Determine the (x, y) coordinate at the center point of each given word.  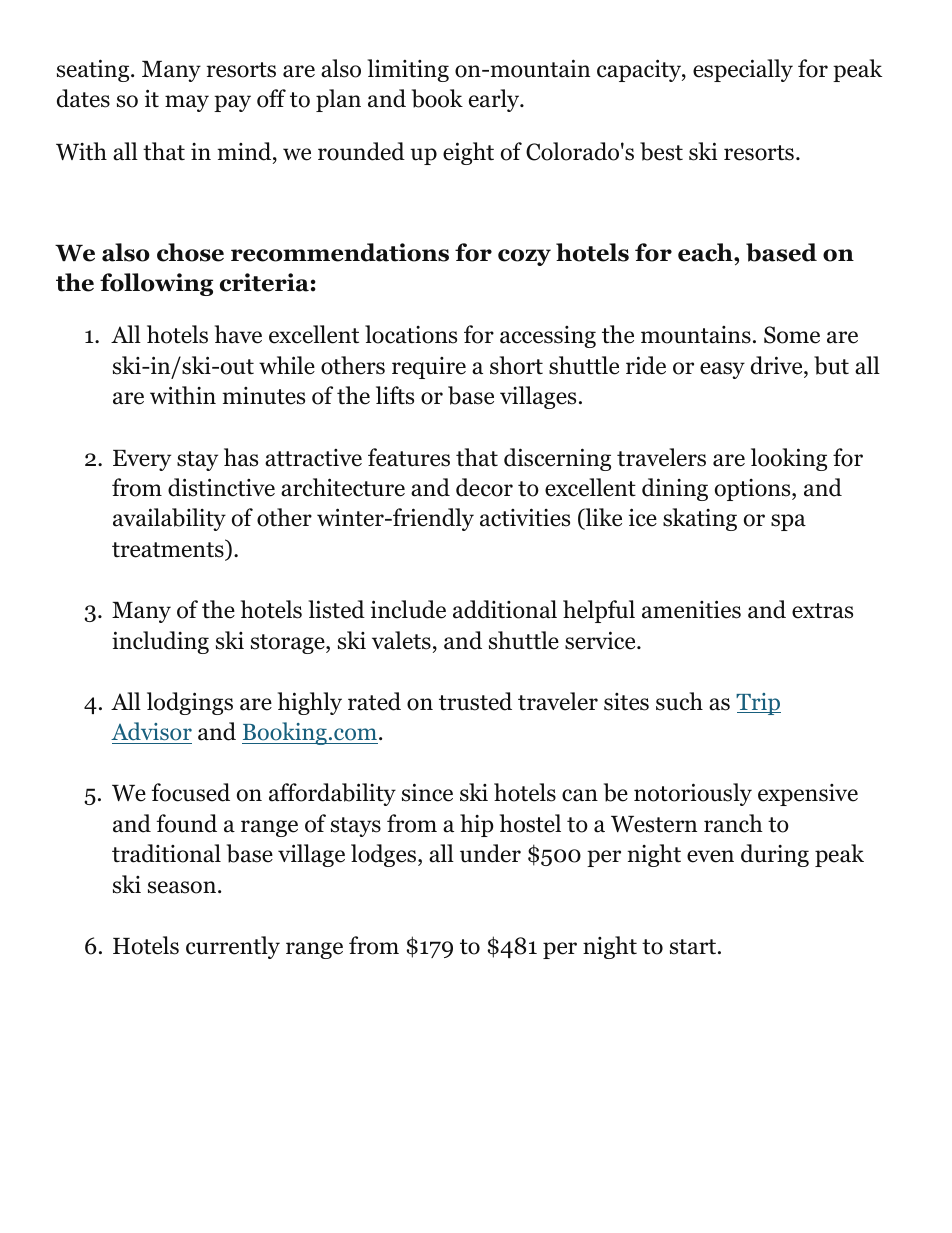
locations (411, 334)
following (156, 284)
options (754, 490)
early (495, 100)
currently (233, 947)
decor (484, 487)
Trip (758, 704)
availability (169, 519)
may (187, 103)
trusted (475, 701)
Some (792, 335)
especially (743, 70)
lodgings (190, 703)
